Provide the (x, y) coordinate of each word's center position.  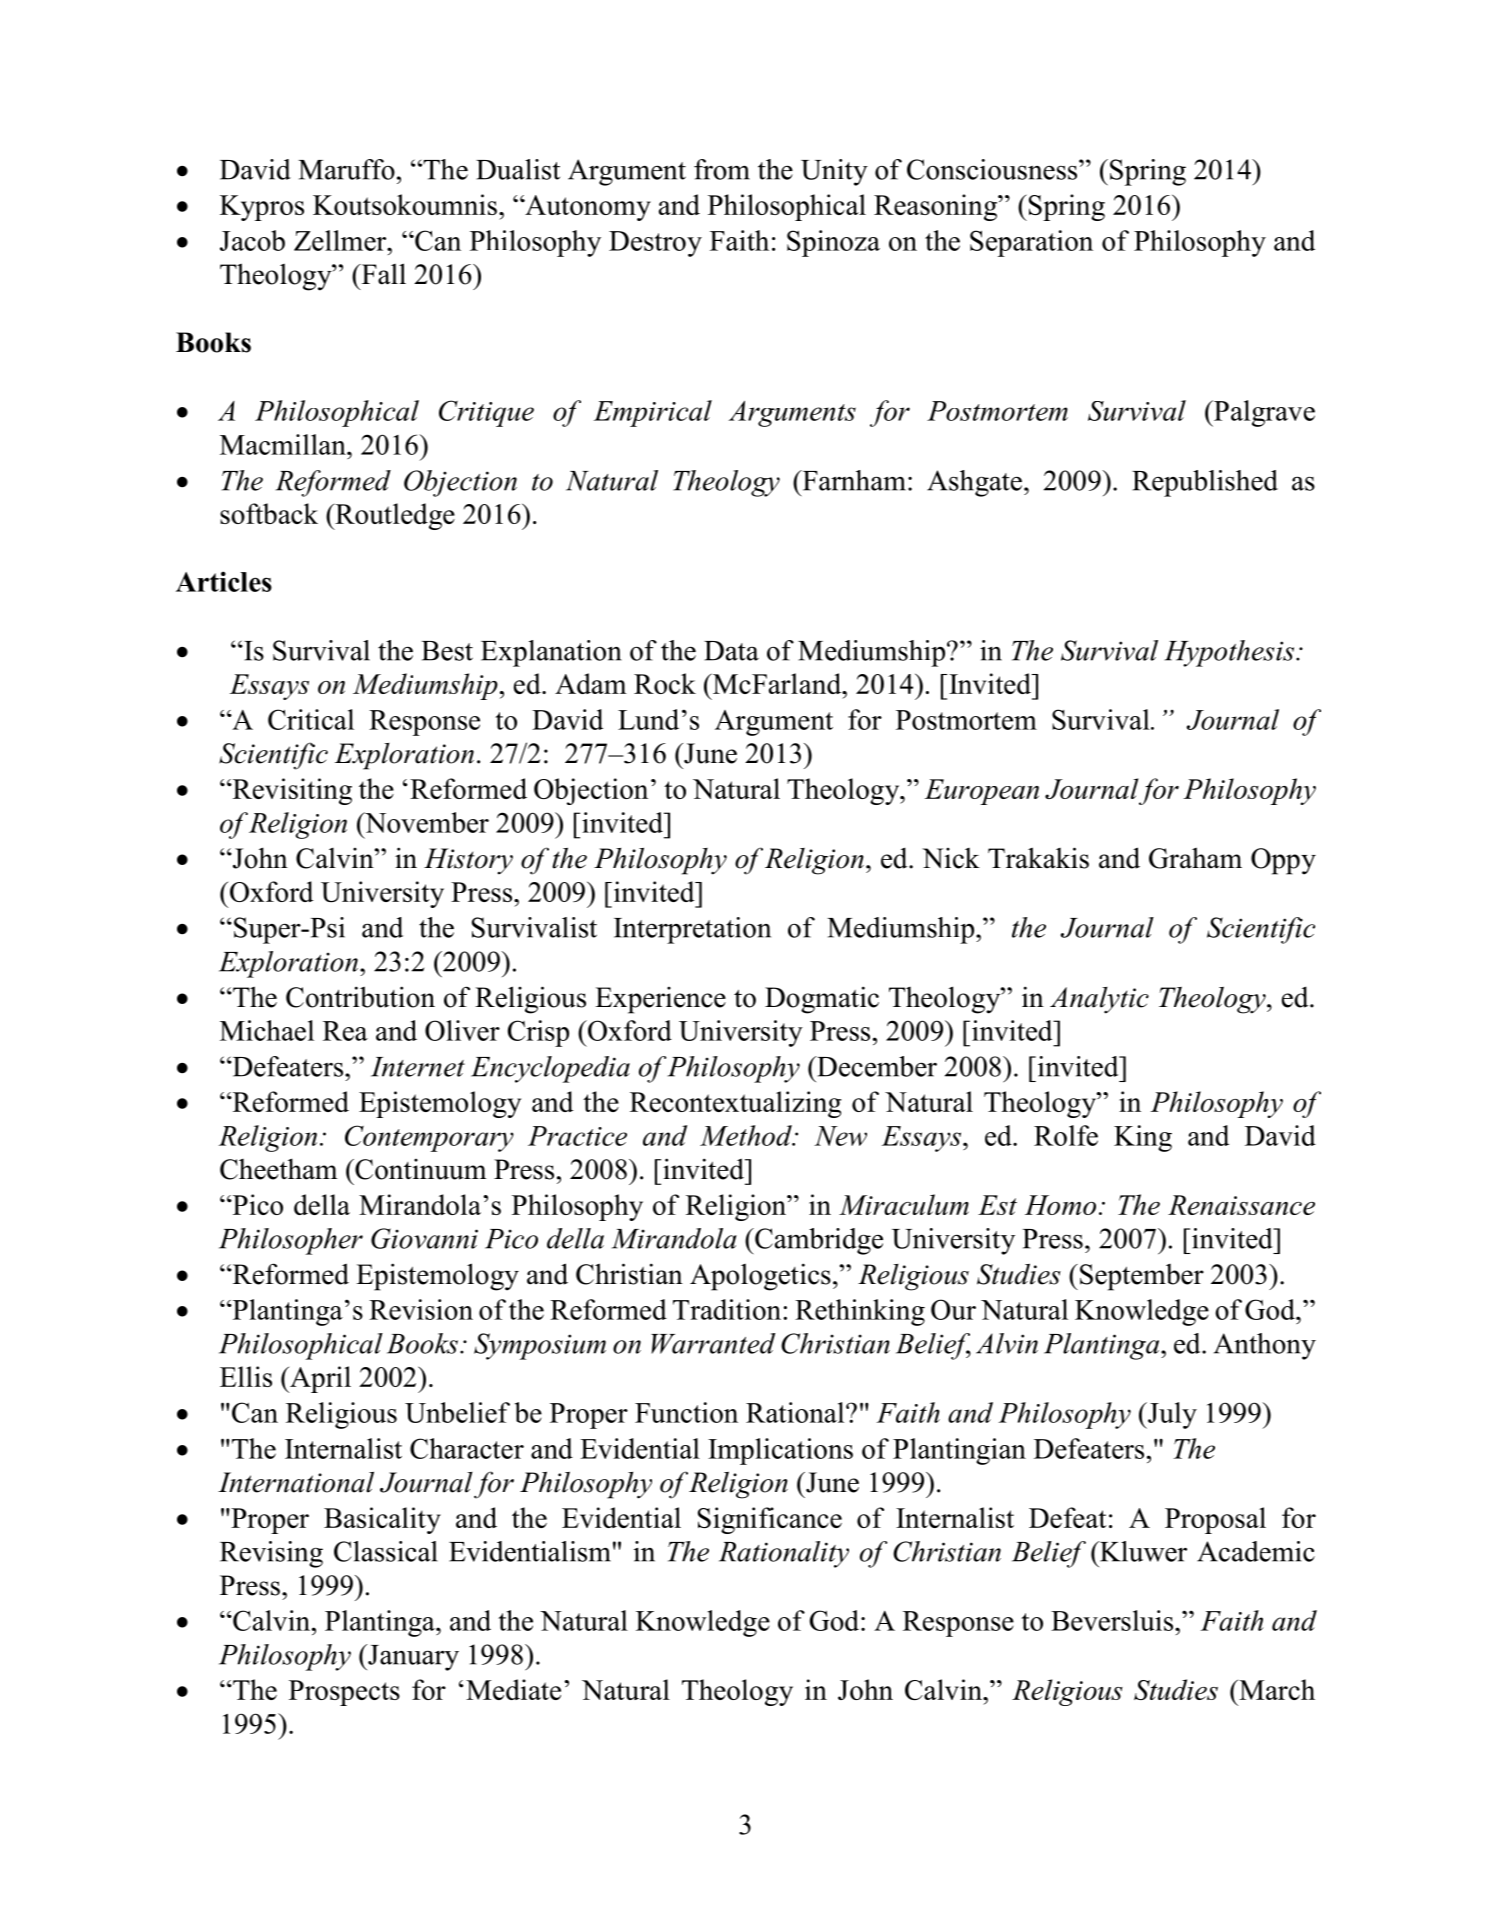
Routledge (394, 516)
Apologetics (760, 1277)
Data (731, 651)
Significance (770, 1520)
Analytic (1099, 1000)
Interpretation (692, 930)
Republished (1205, 483)
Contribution (360, 997)
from (722, 169)
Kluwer (1142, 1551)
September (1142, 1277)
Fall (382, 274)
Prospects (344, 1693)
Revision (421, 1309)
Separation (1031, 243)
